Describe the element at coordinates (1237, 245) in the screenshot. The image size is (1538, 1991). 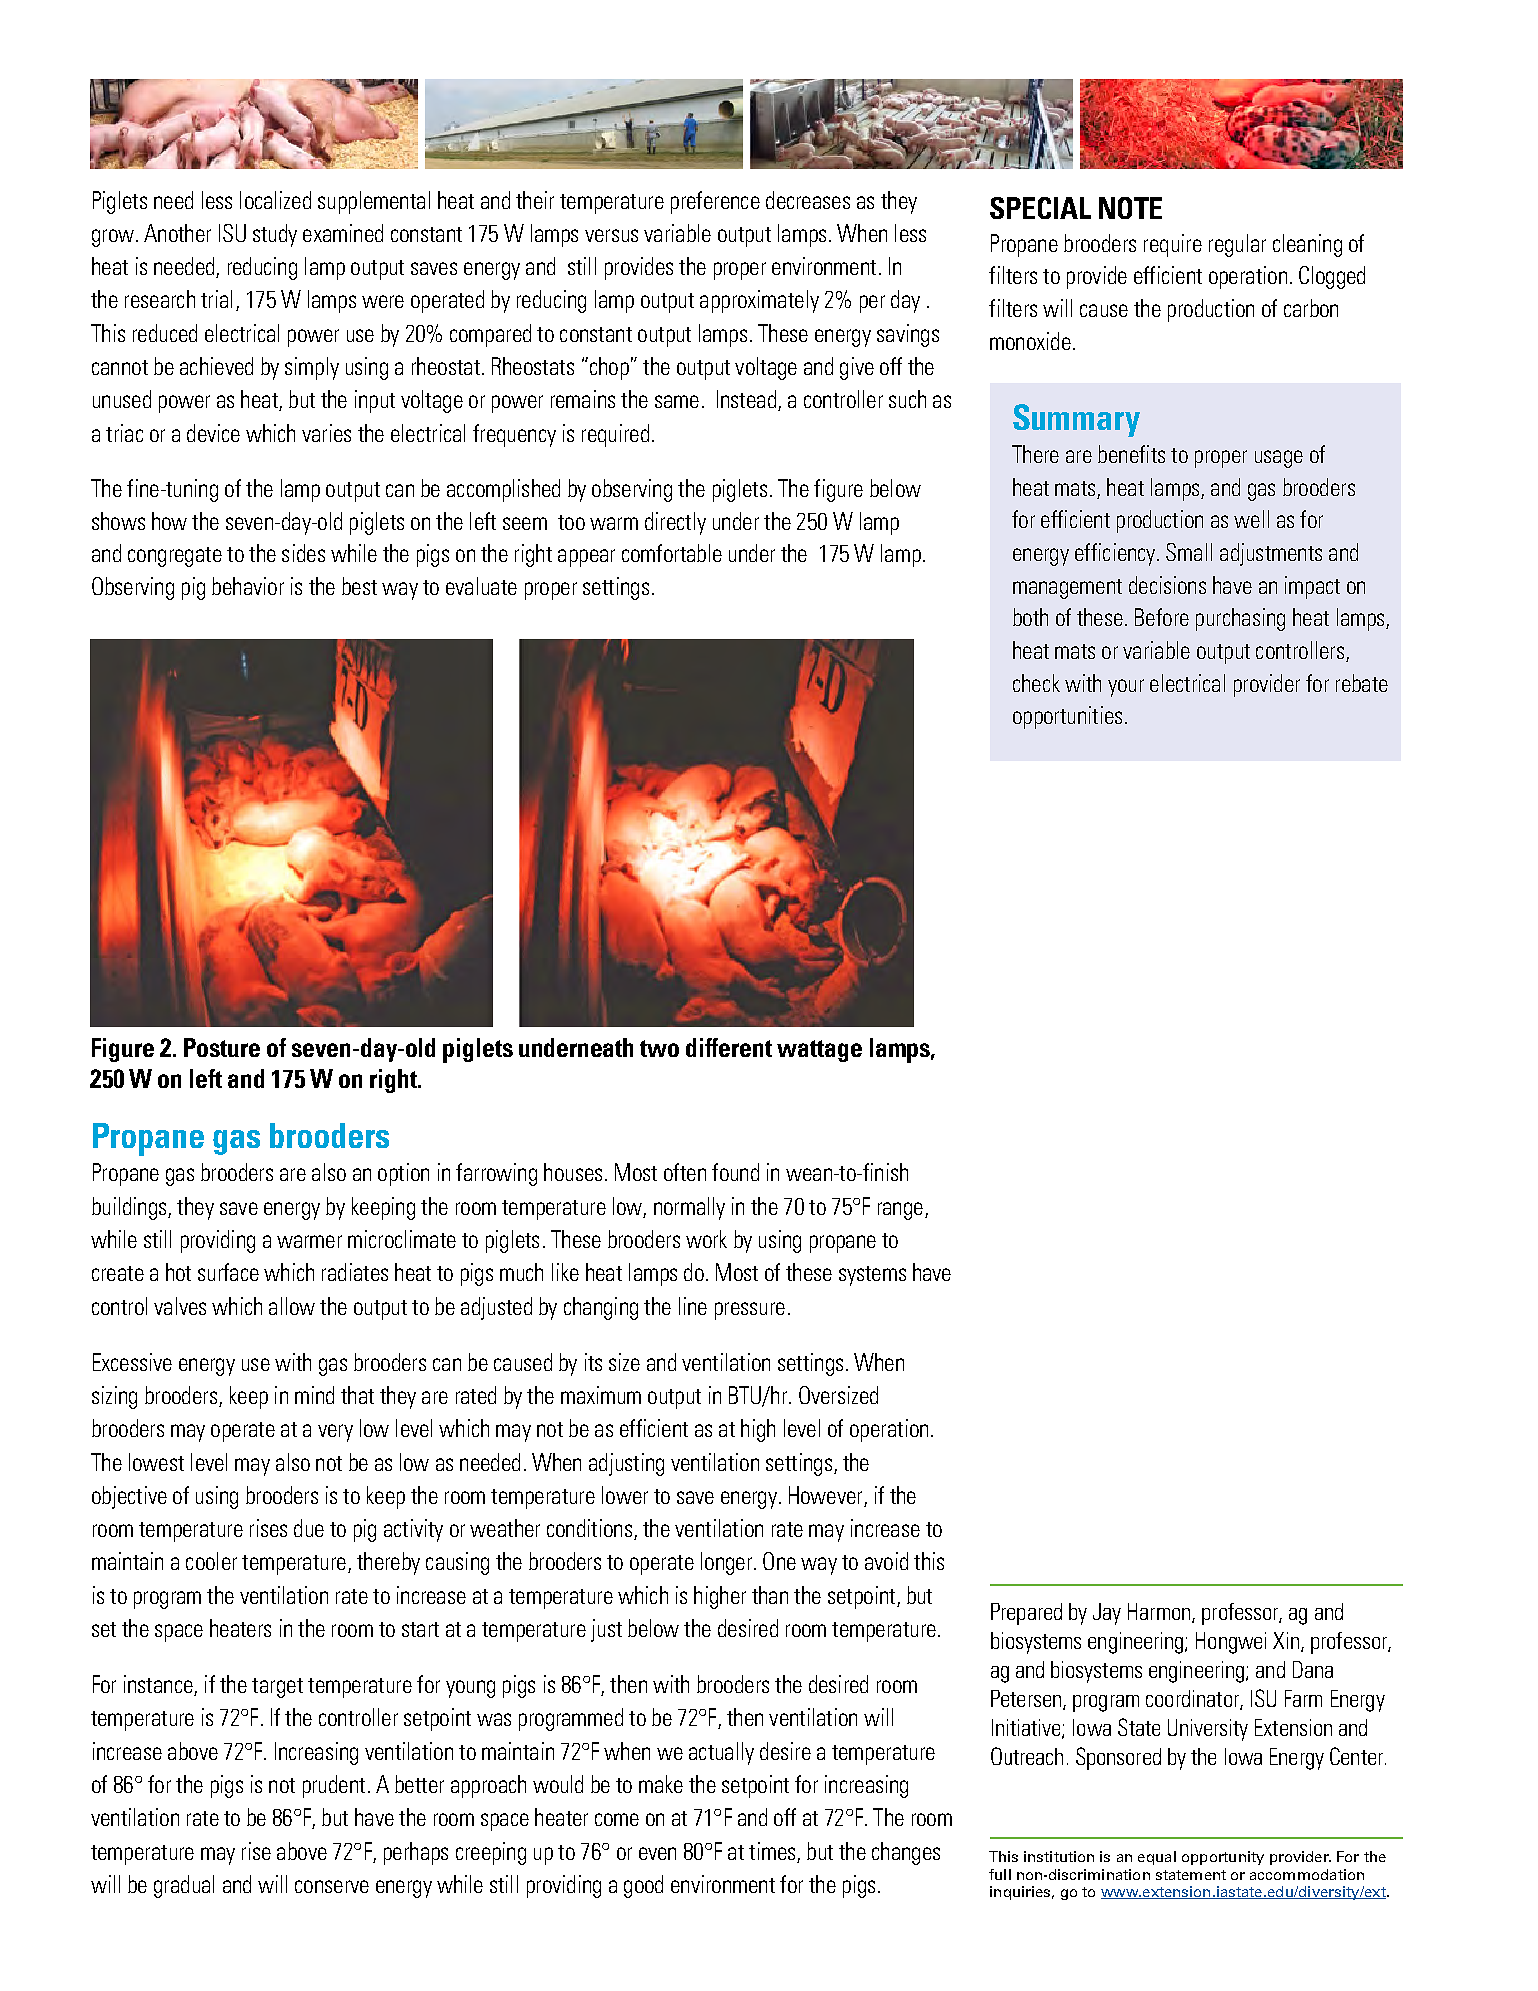
I see `regular` at that location.
